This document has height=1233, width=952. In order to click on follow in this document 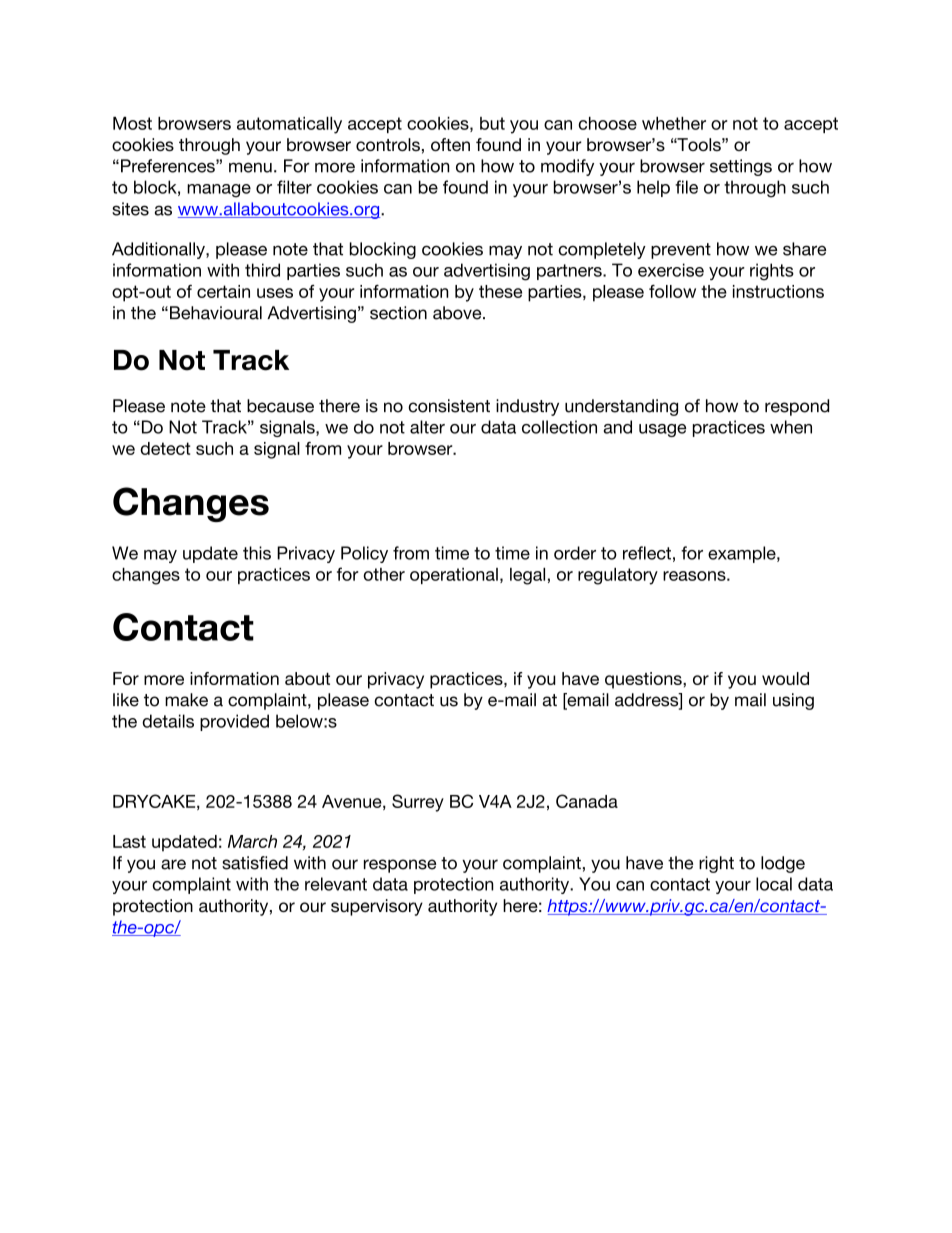, I will do `click(672, 291)`.
